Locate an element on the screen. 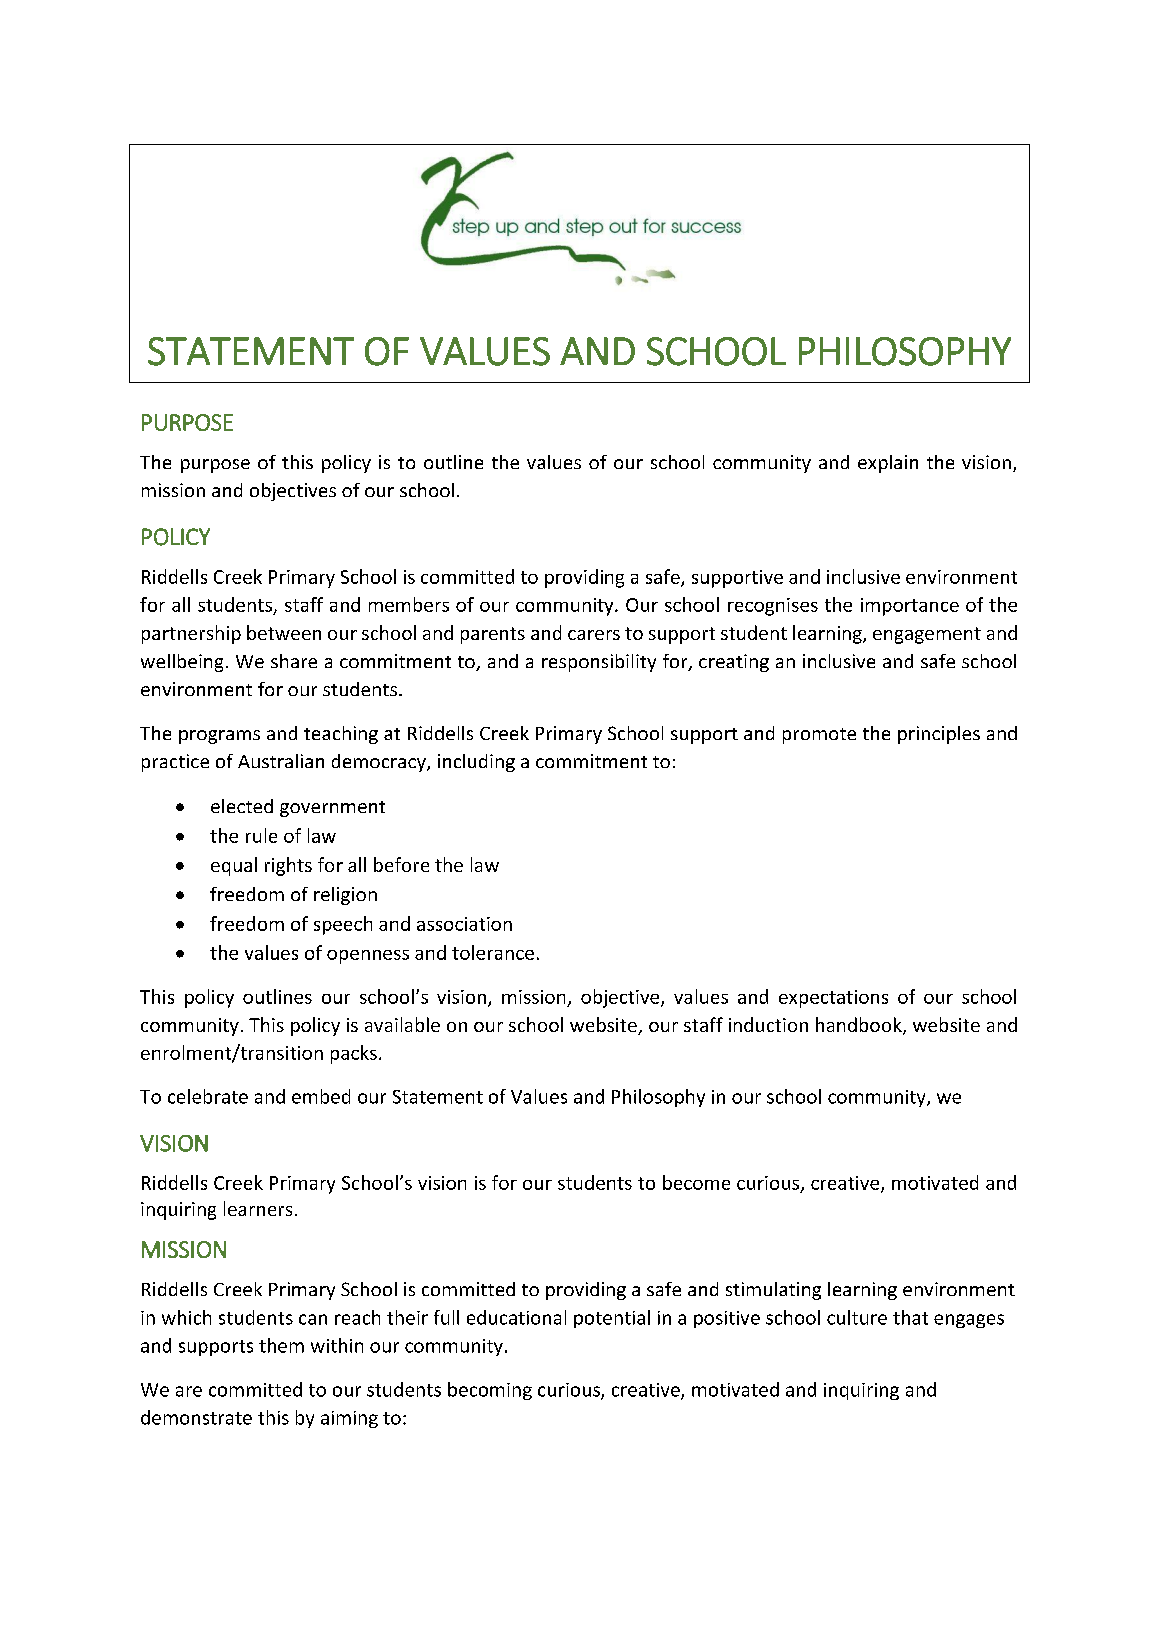  them is located at coordinates (281, 1345).
